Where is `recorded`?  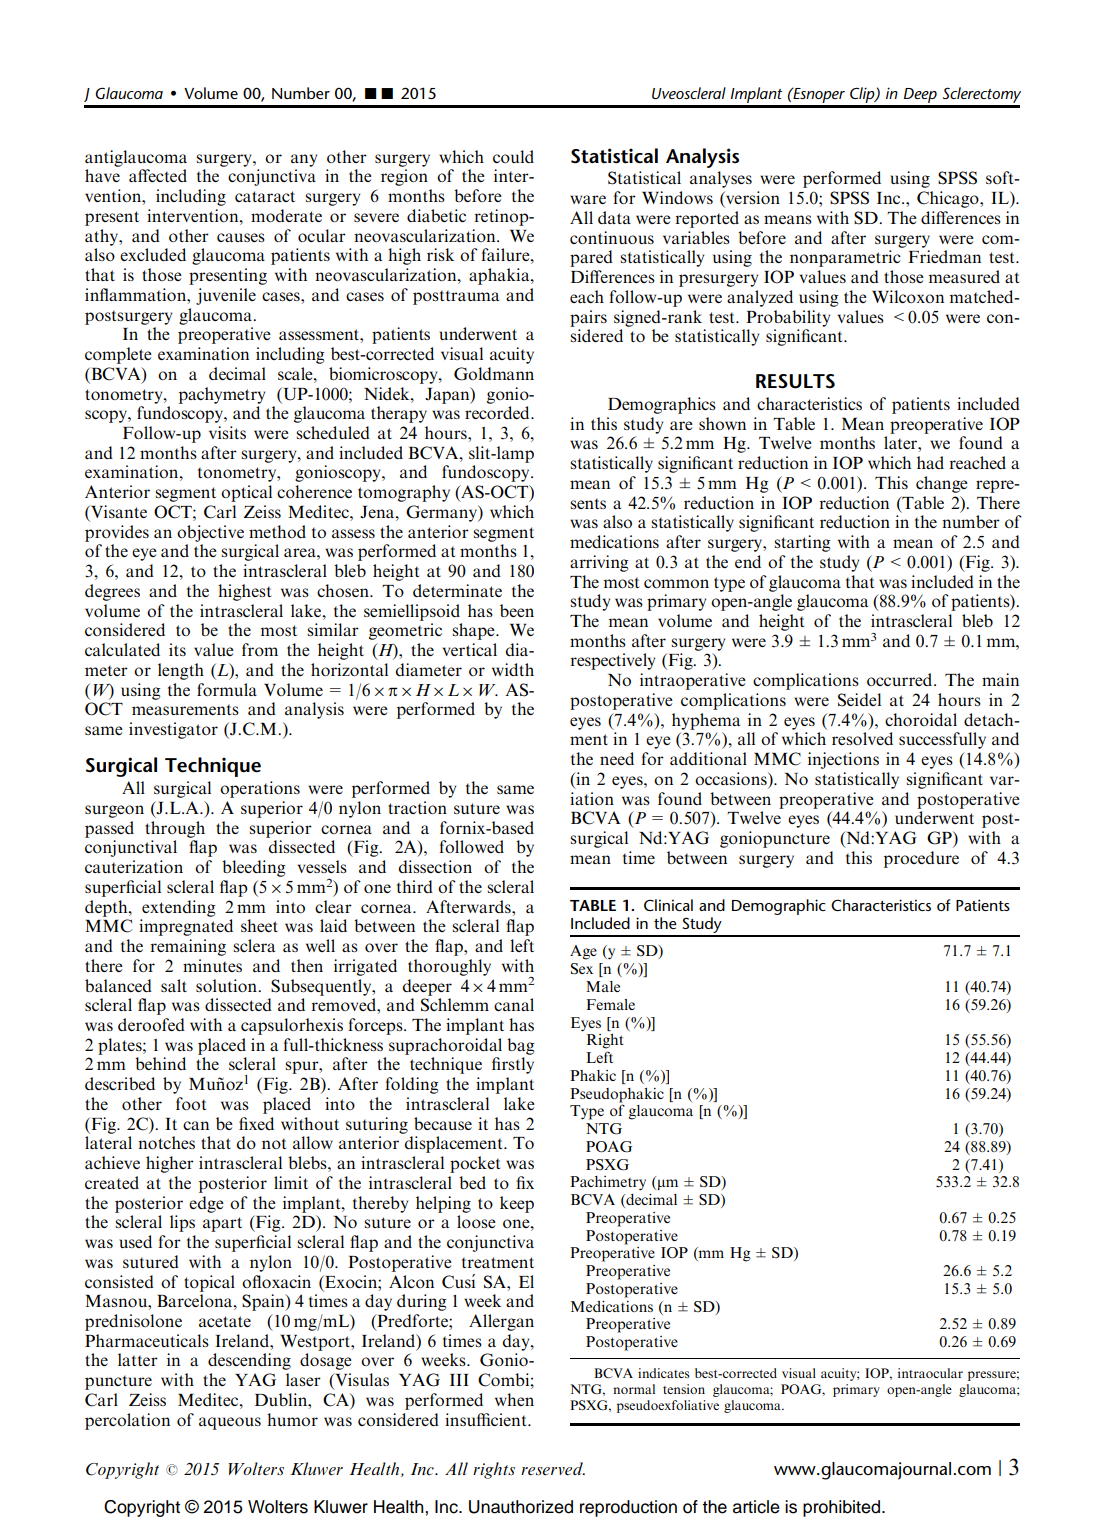 recorded is located at coordinates (498, 412).
